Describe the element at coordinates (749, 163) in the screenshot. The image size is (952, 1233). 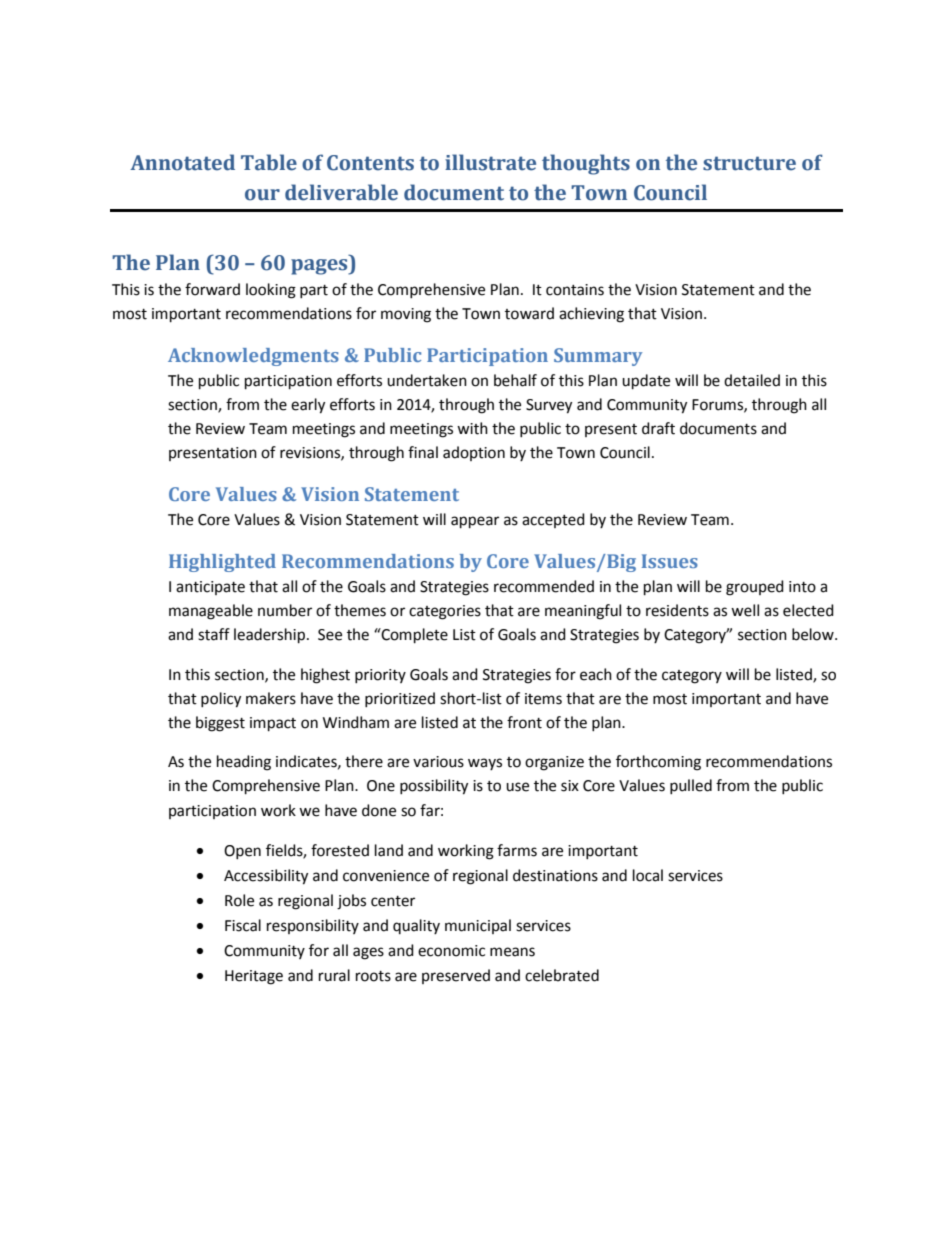
I see `structure` at that location.
